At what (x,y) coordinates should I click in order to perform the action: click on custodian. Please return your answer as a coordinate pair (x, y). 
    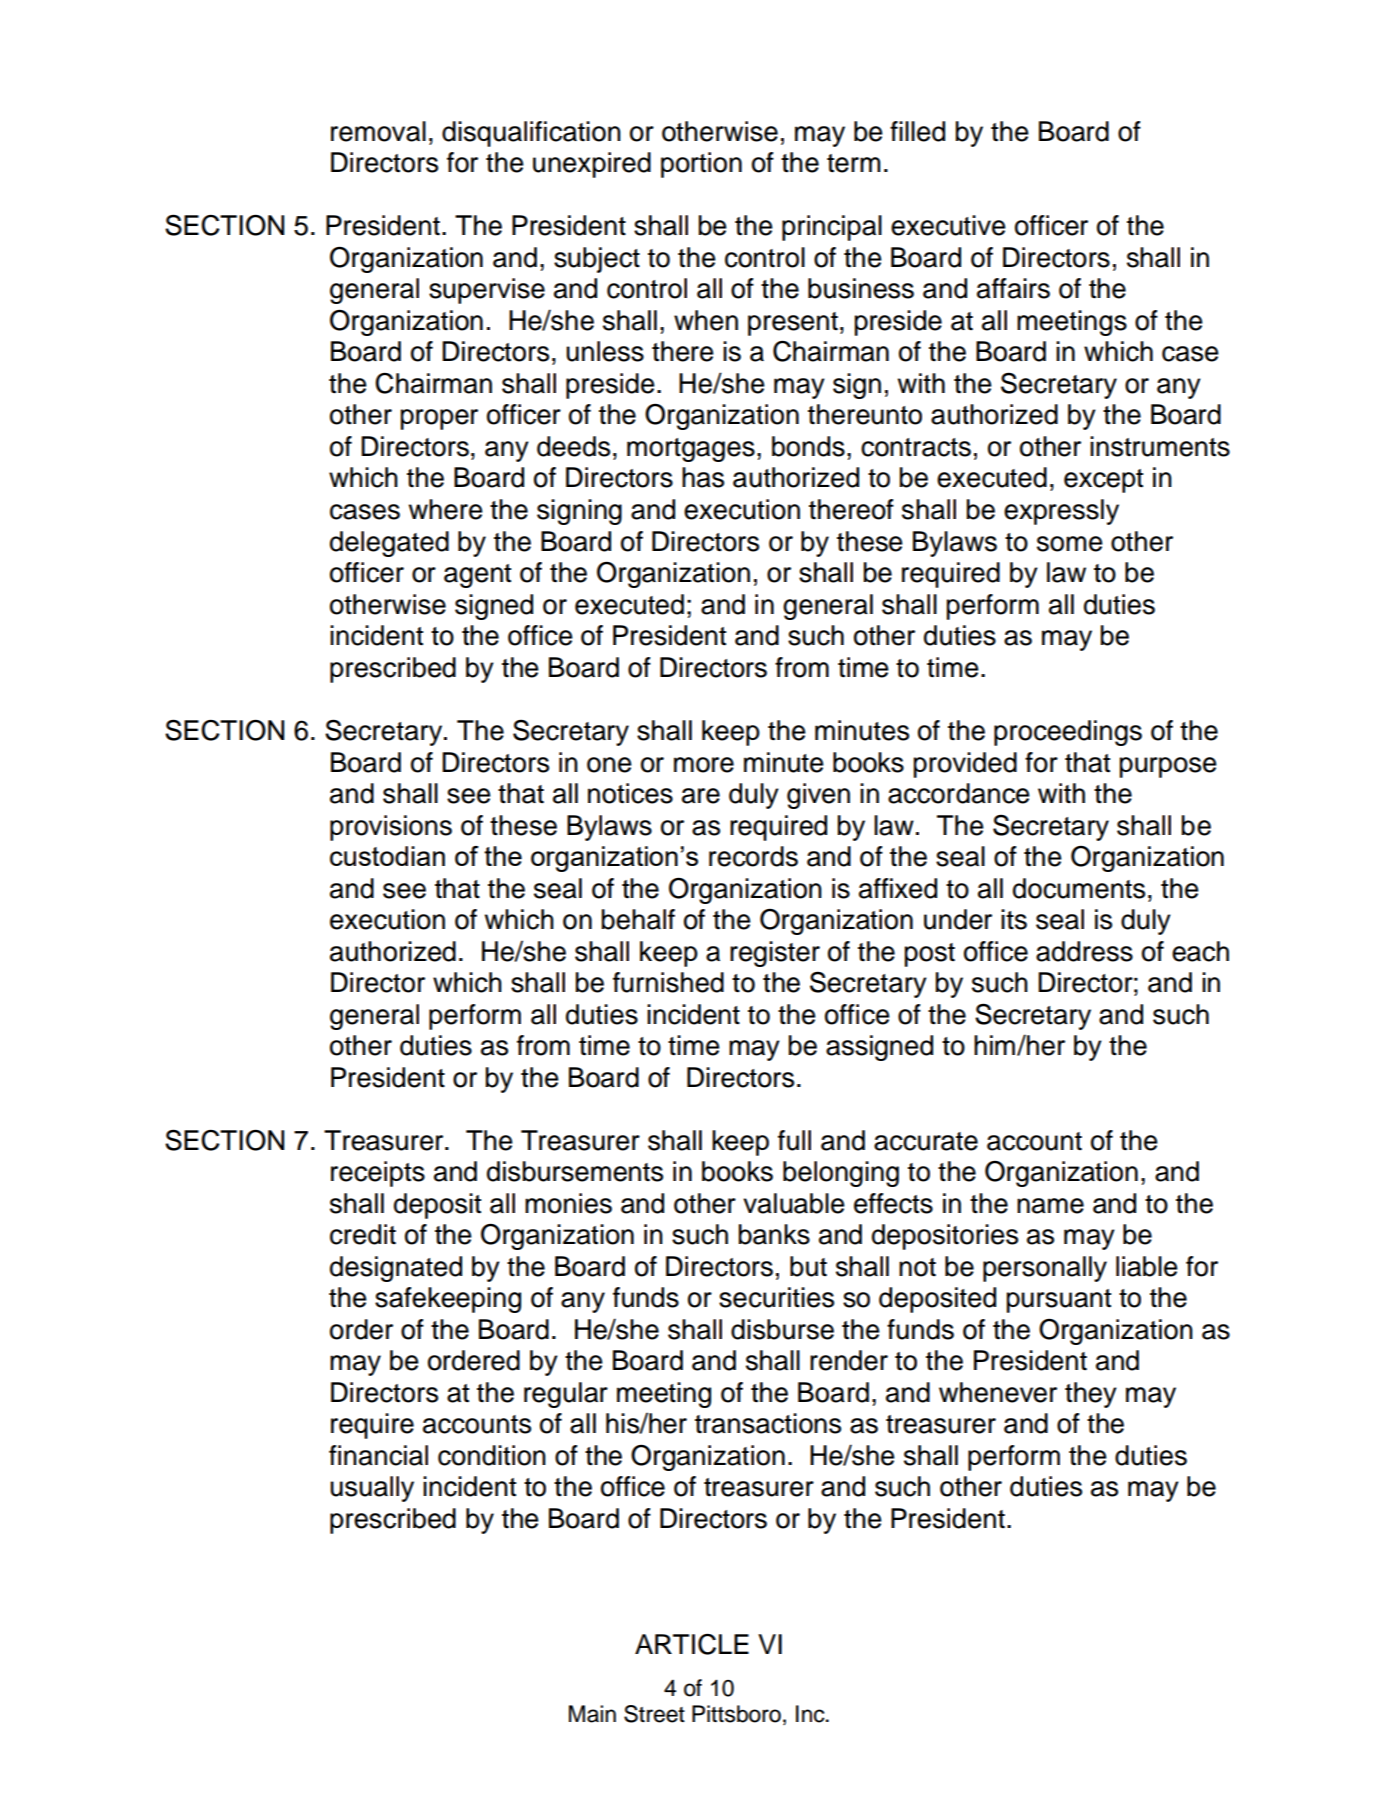
    Looking at the image, I should click on (387, 856).
